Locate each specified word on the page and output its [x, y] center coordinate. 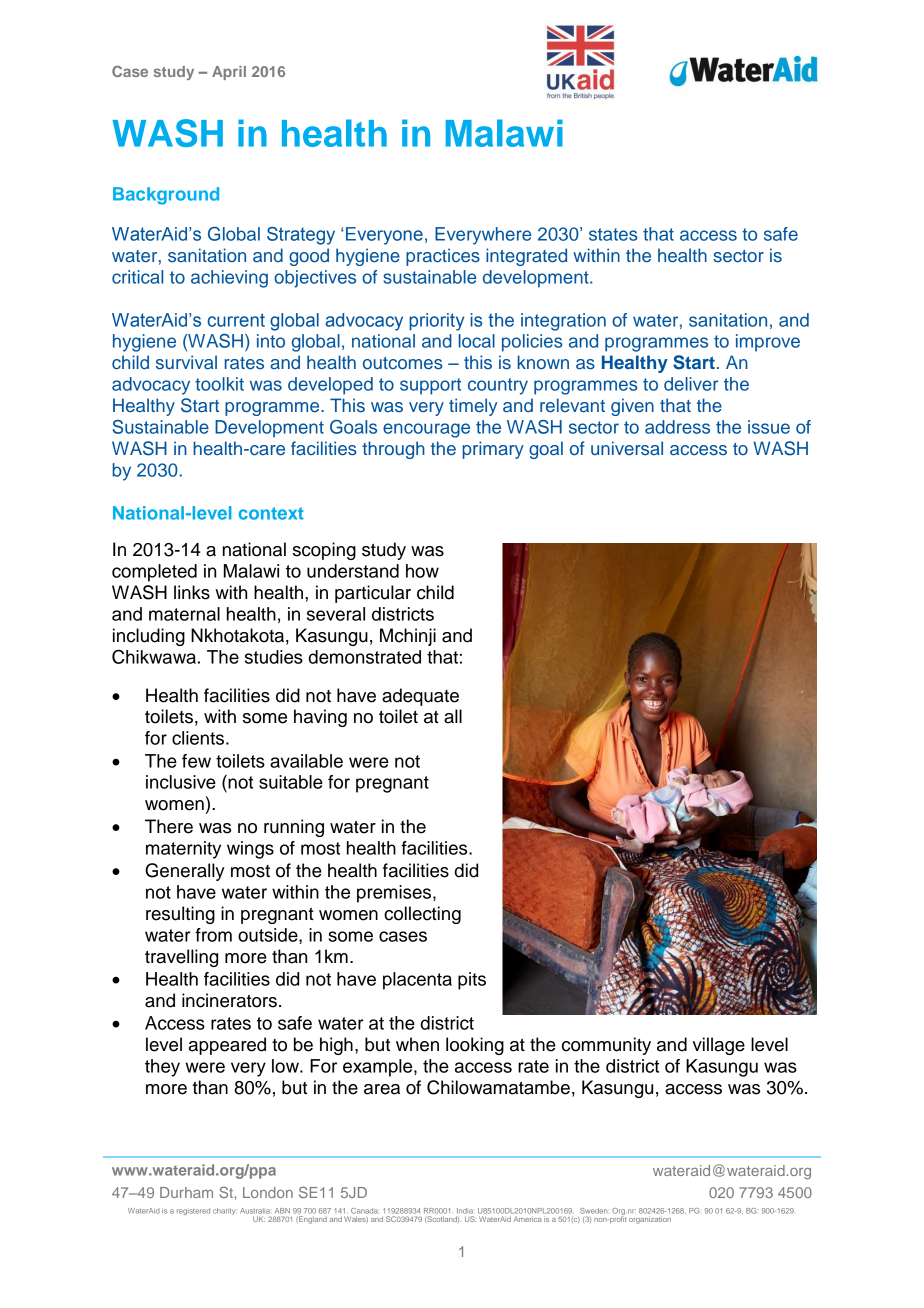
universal [627, 448]
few [196, 761]
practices [443, 257]
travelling [181, 958]
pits [472, 981]
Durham [186, 1192]
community [606, 1046]
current [236, 320]
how [422, 571]
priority [436, 322]
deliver [691, 384]
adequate [420, 697]
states [613, 234]
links [192, 592]
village [719, 1046]
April [229, 73]
